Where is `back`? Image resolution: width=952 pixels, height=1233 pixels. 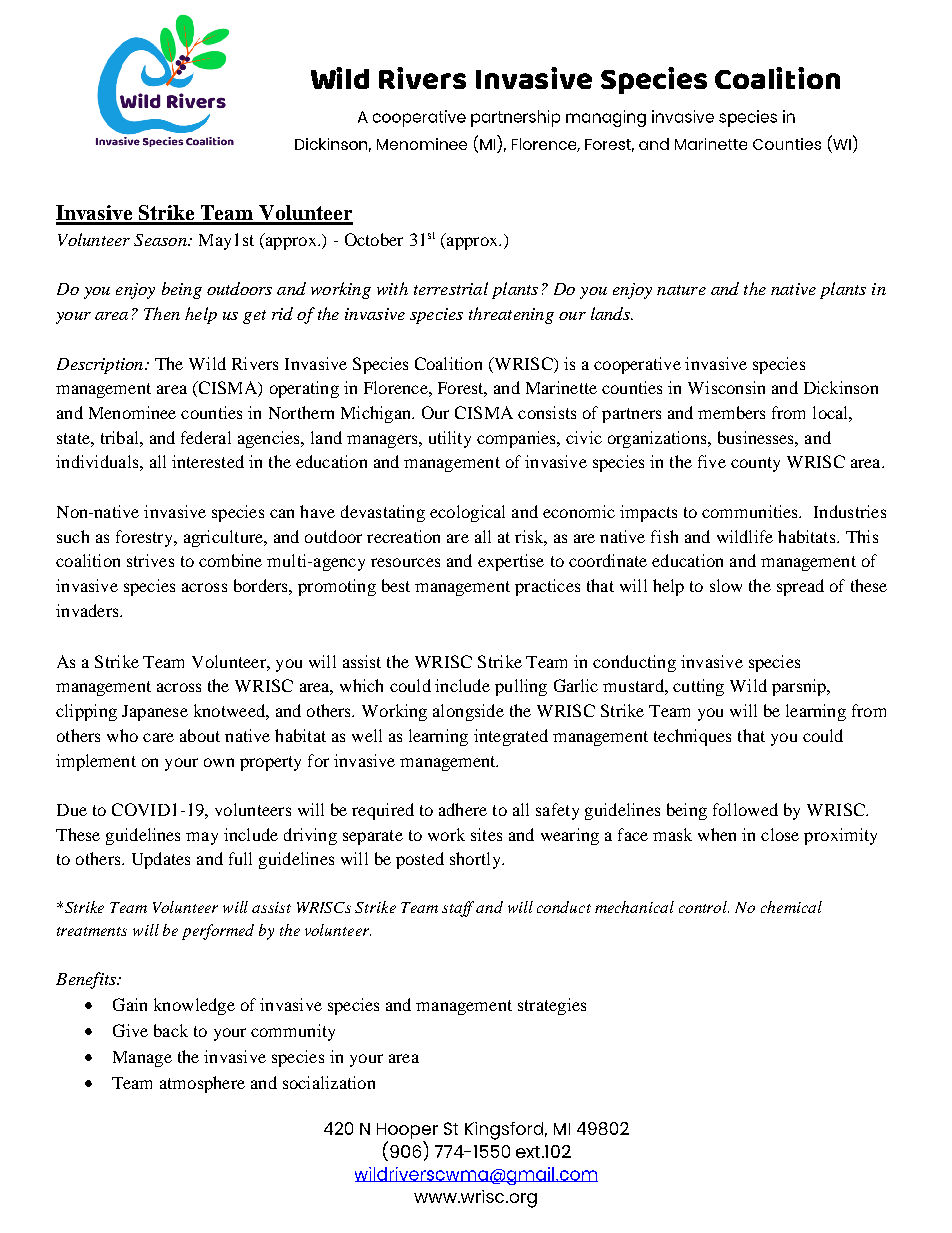 back is located at coordinates (171, 1030).
